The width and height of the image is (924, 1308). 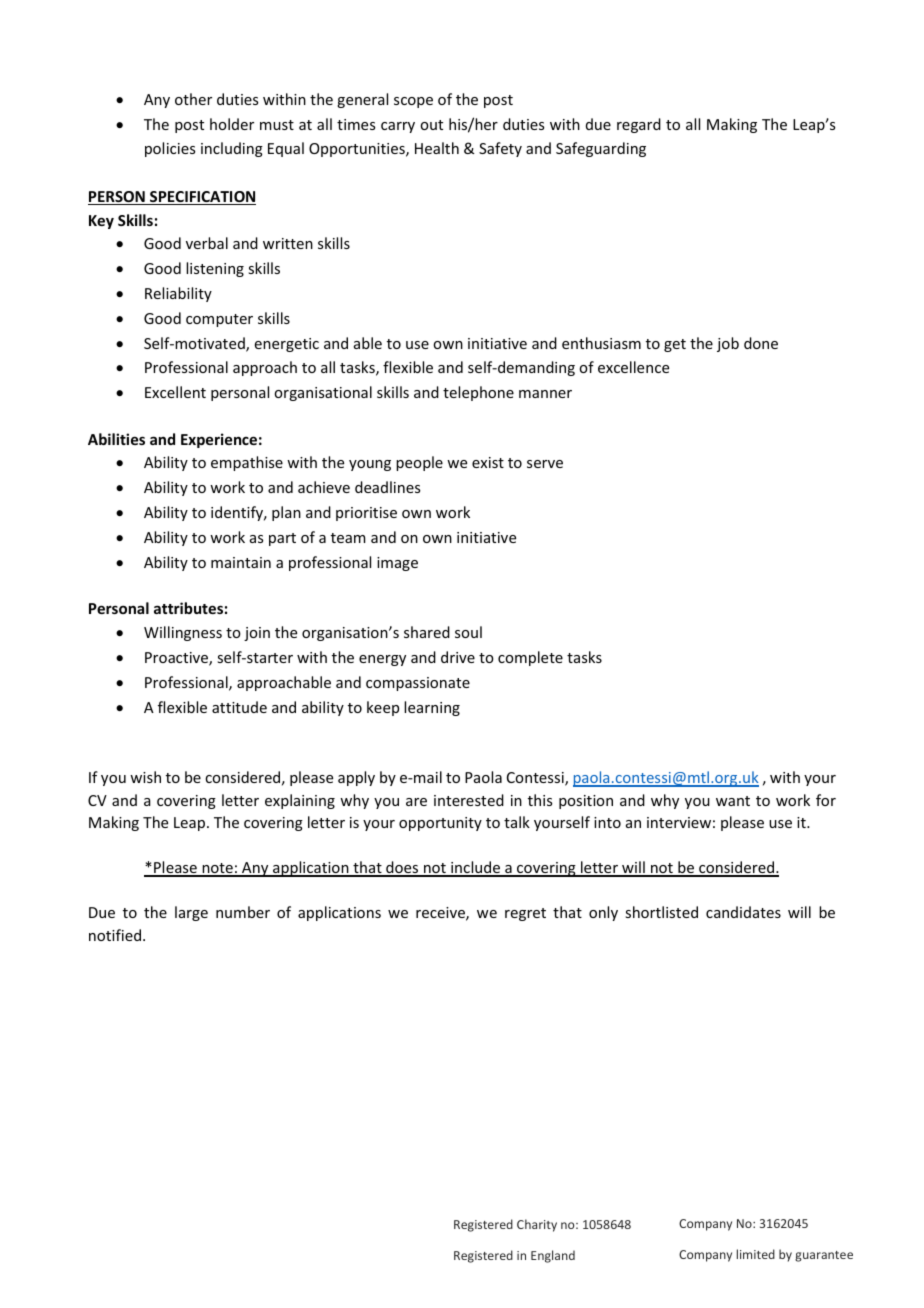 What do you see at coordinates (639, 125) in the image?
I see `regard` at bounding box center [639, 125].
